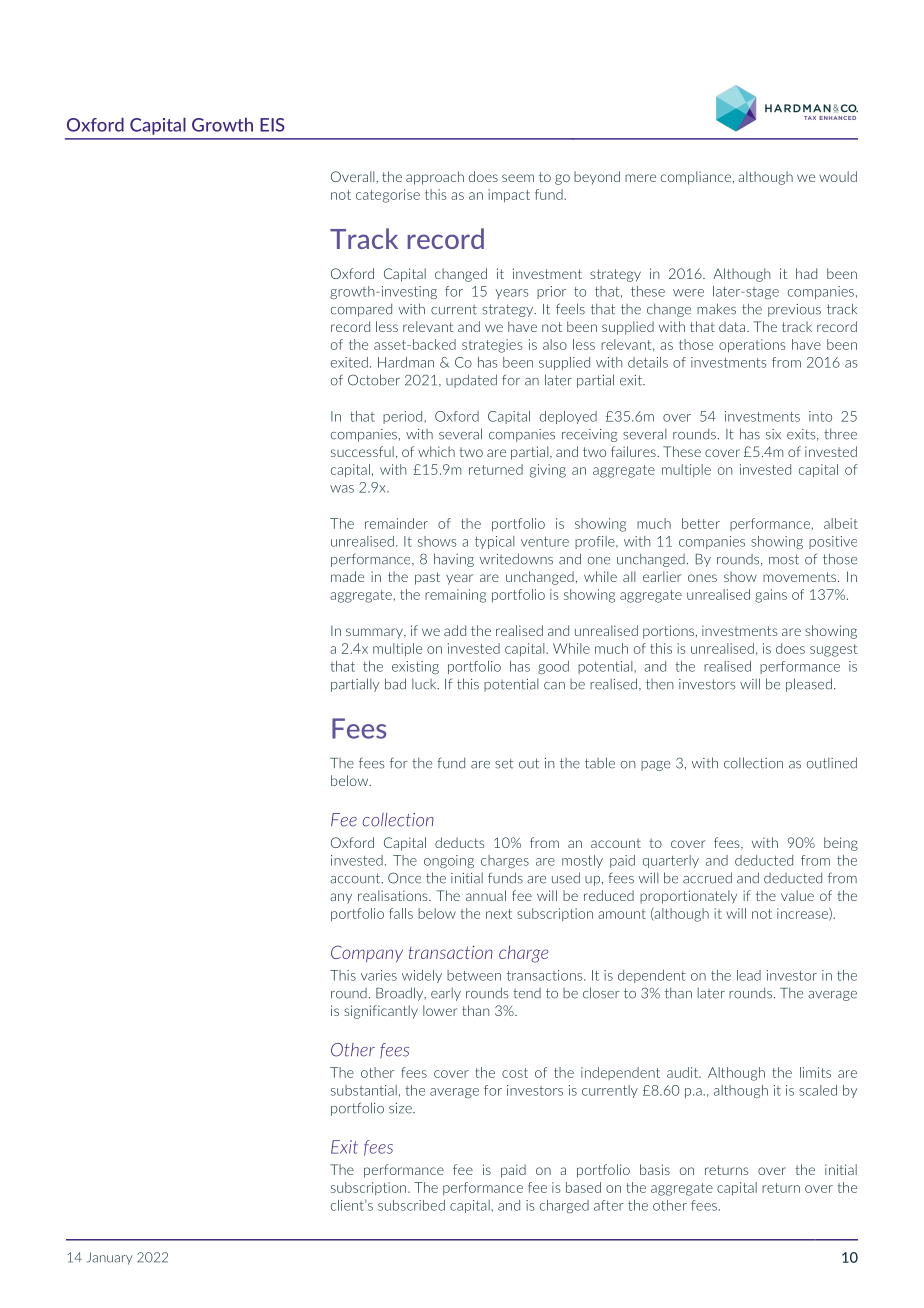 The width and height of the page is (924, 1308). What do you see at coordinates (272, 125) in the page?
I see `EIS` at bounding box center [272, 125].
